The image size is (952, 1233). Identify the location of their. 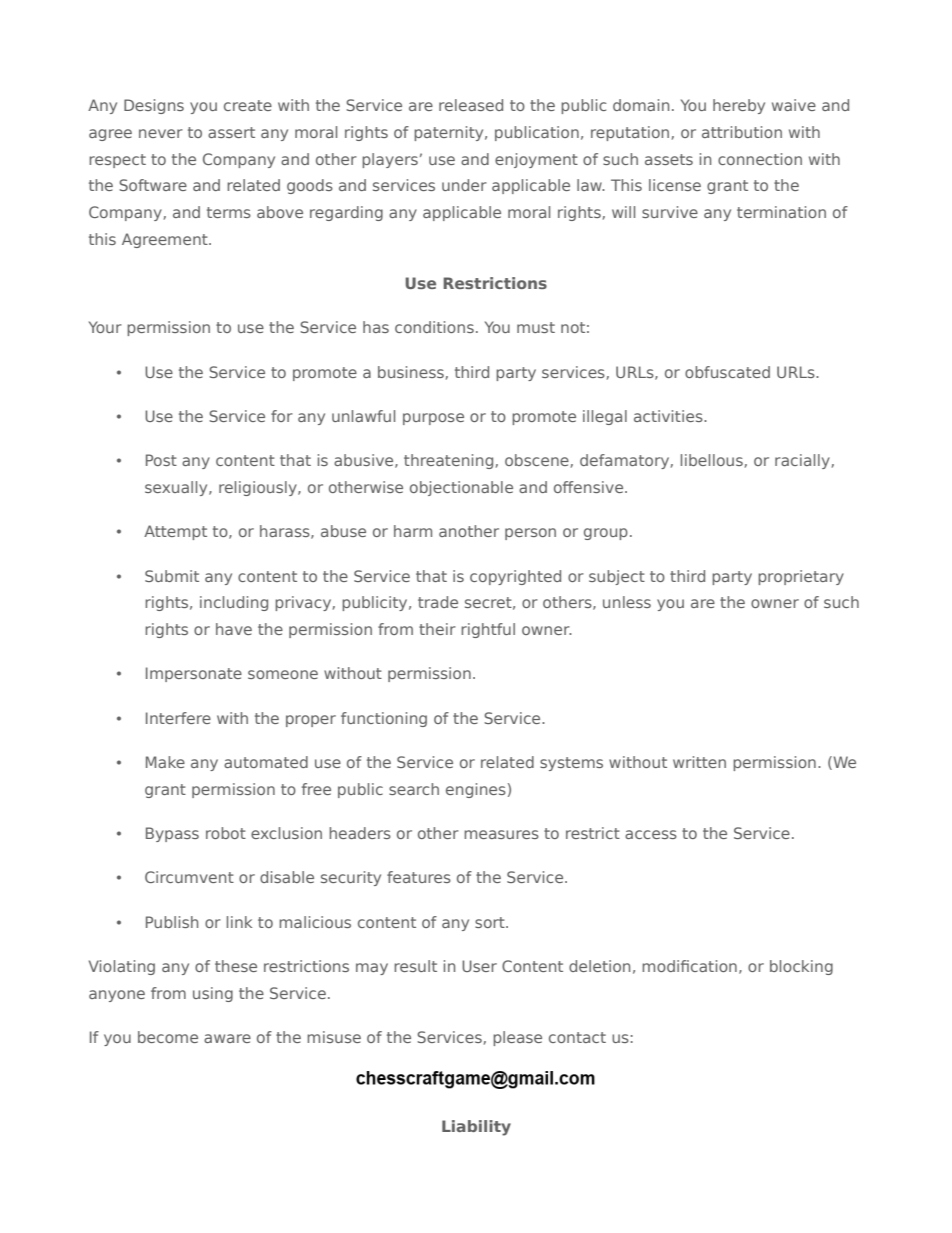
(437, 629).
